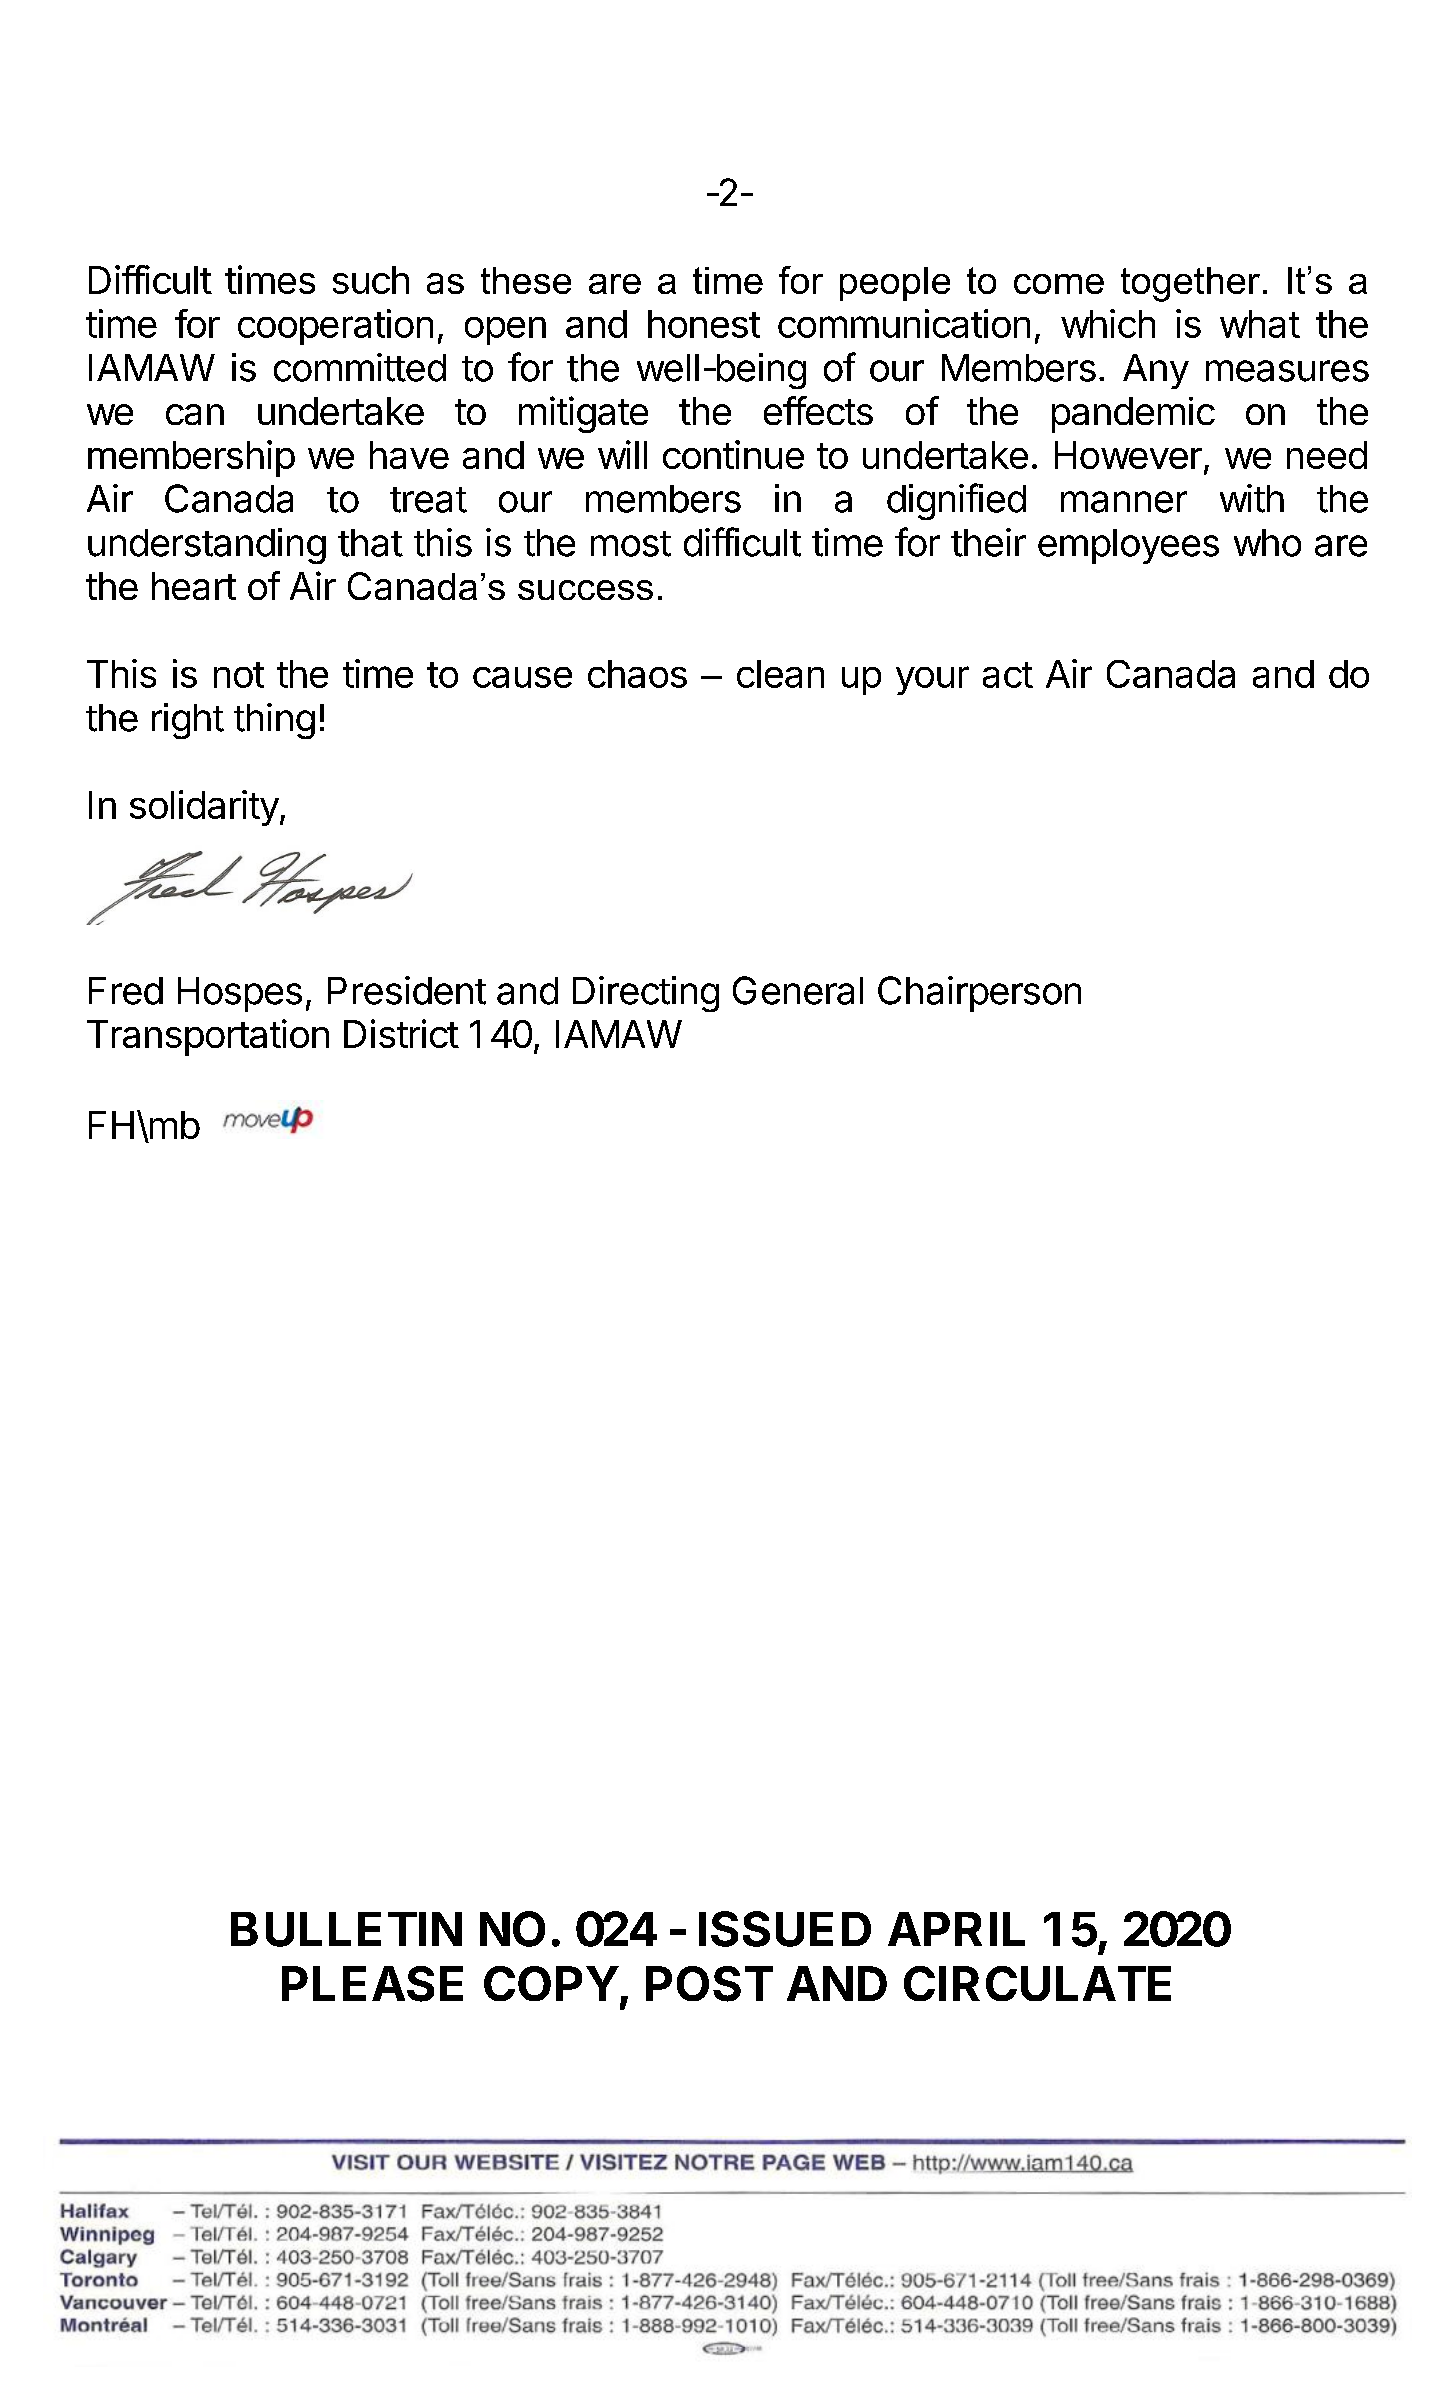  I want to click on act, so click(1008, 675).
